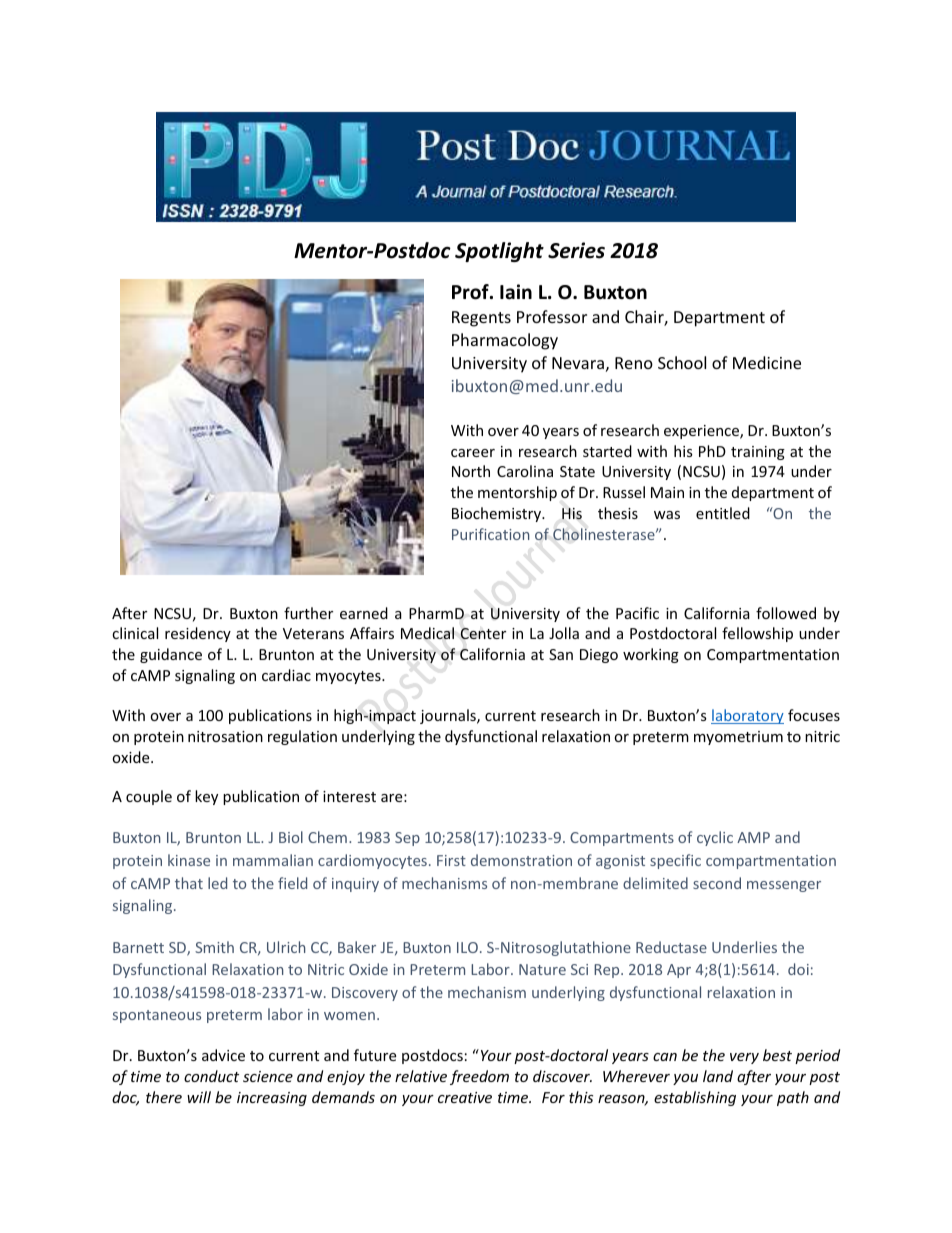 Image resolution: width=952 pixels, height=1233 pixels. What do you see at coordinates (481, 319) in the screenshot?
I see `Regents` at bounding box center [481, 319].
